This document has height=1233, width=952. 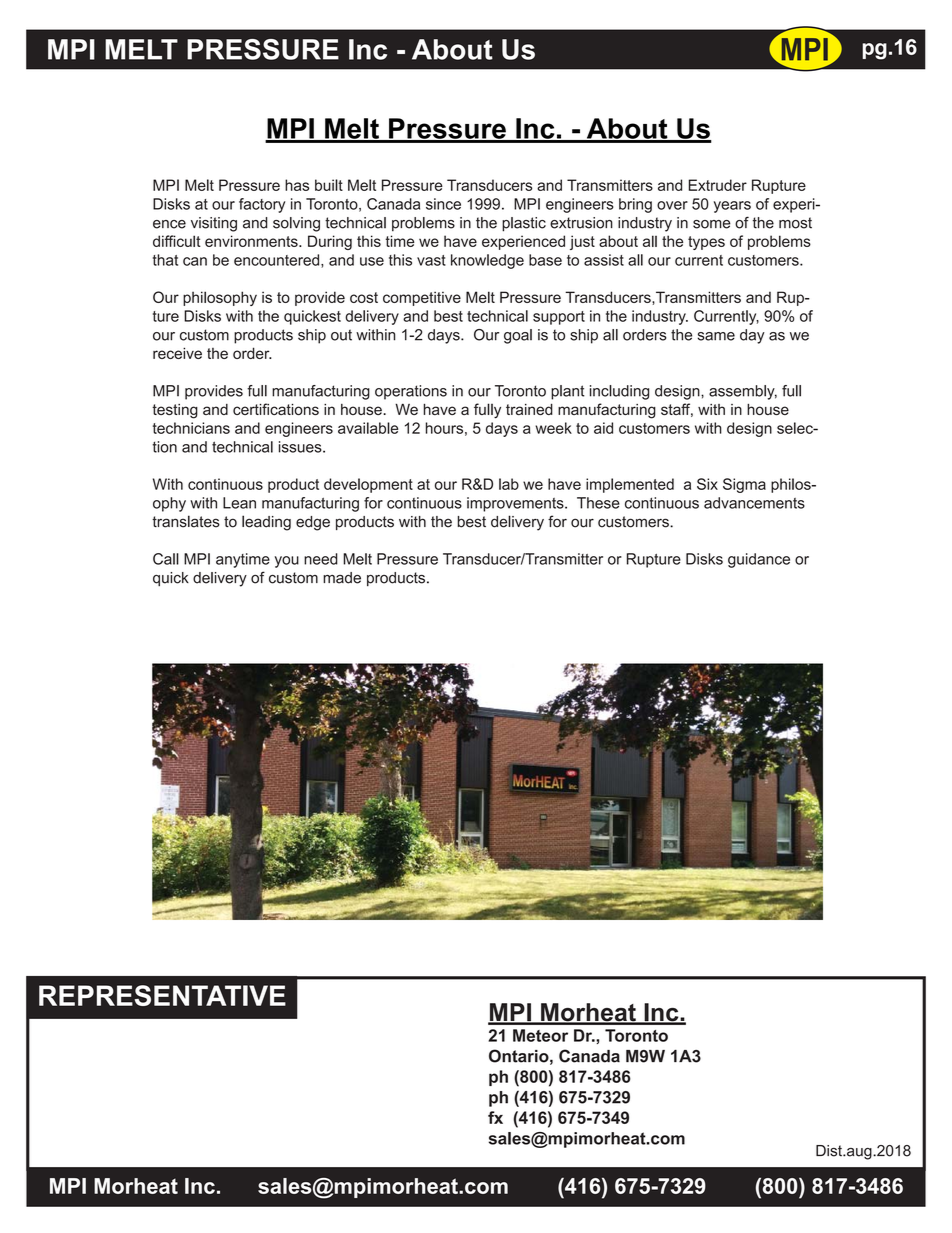 I want to click on guidance, so click(x=759, y=560).
